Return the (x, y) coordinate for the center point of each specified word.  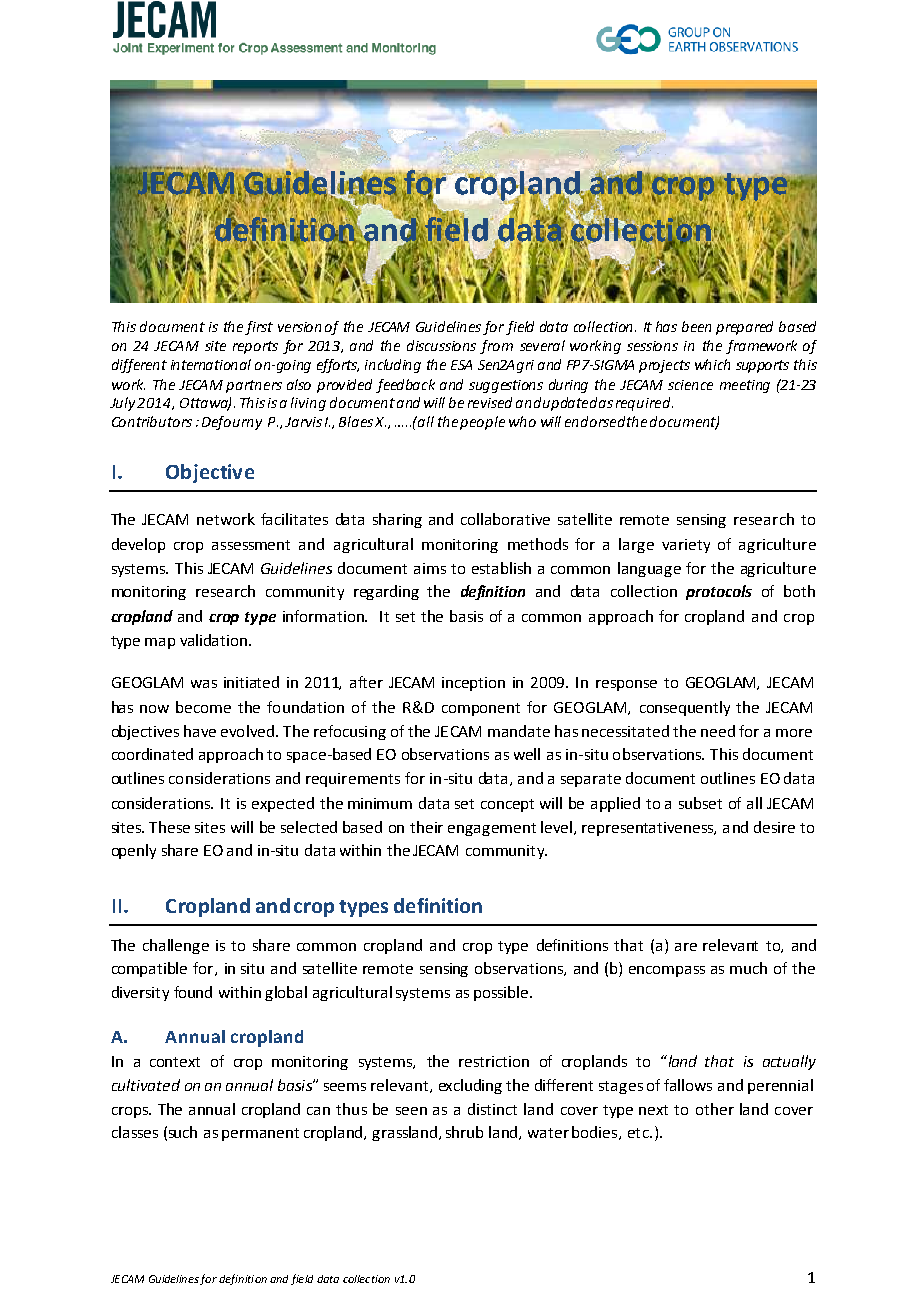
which (712, 364)
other (715, 1109)
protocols (719, 592)
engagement (492, 829)
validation (215, 640)
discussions (441, 345)
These (169, 827)
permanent (260, 1134)
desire (774, 827)
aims (430, 568)
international (211, 364)
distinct (492, 1109)
